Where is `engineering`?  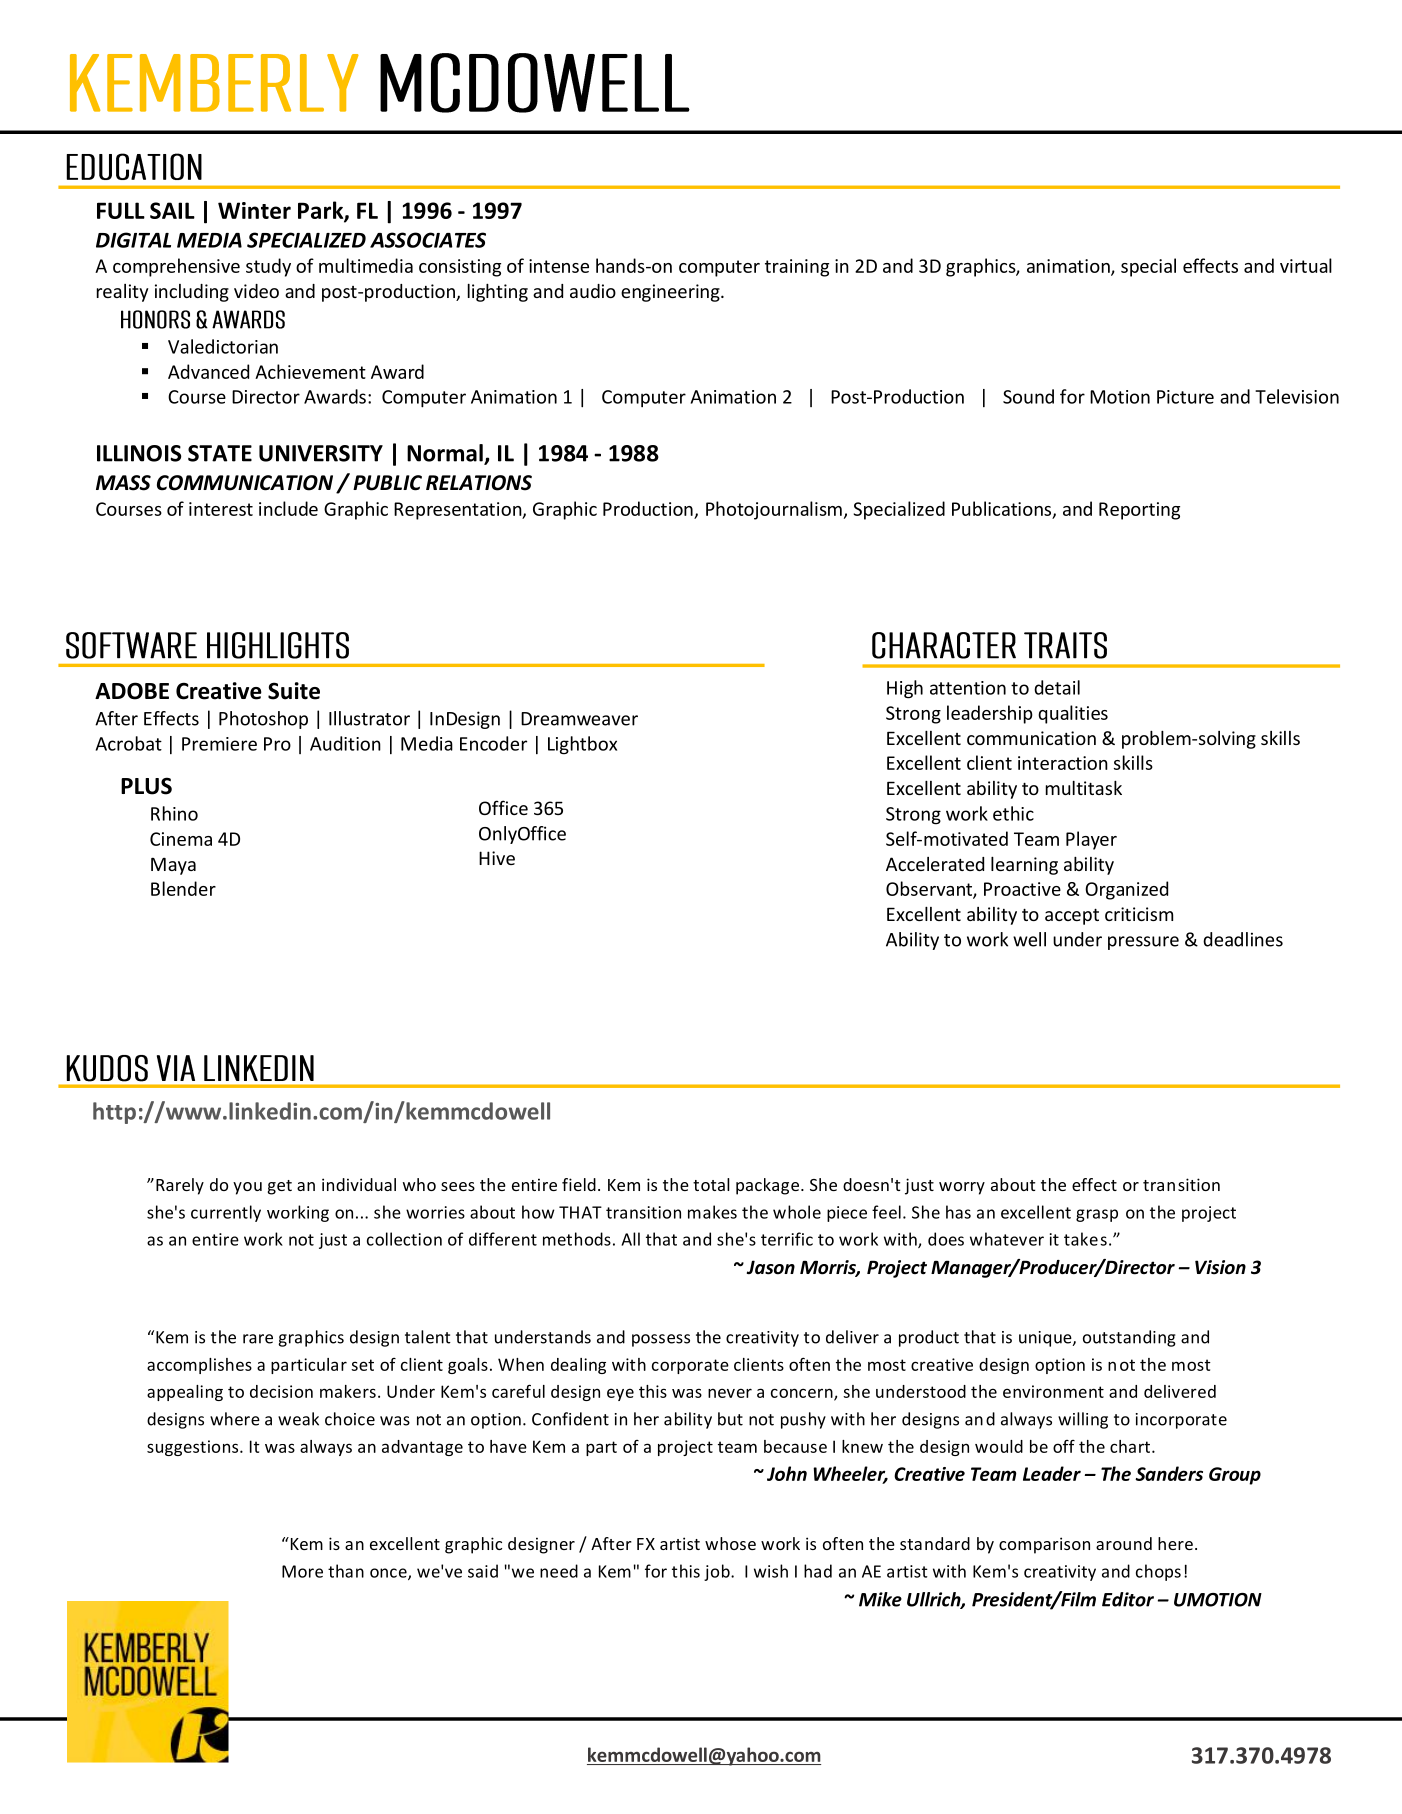 engineering is located at coordinates (671, 293).
